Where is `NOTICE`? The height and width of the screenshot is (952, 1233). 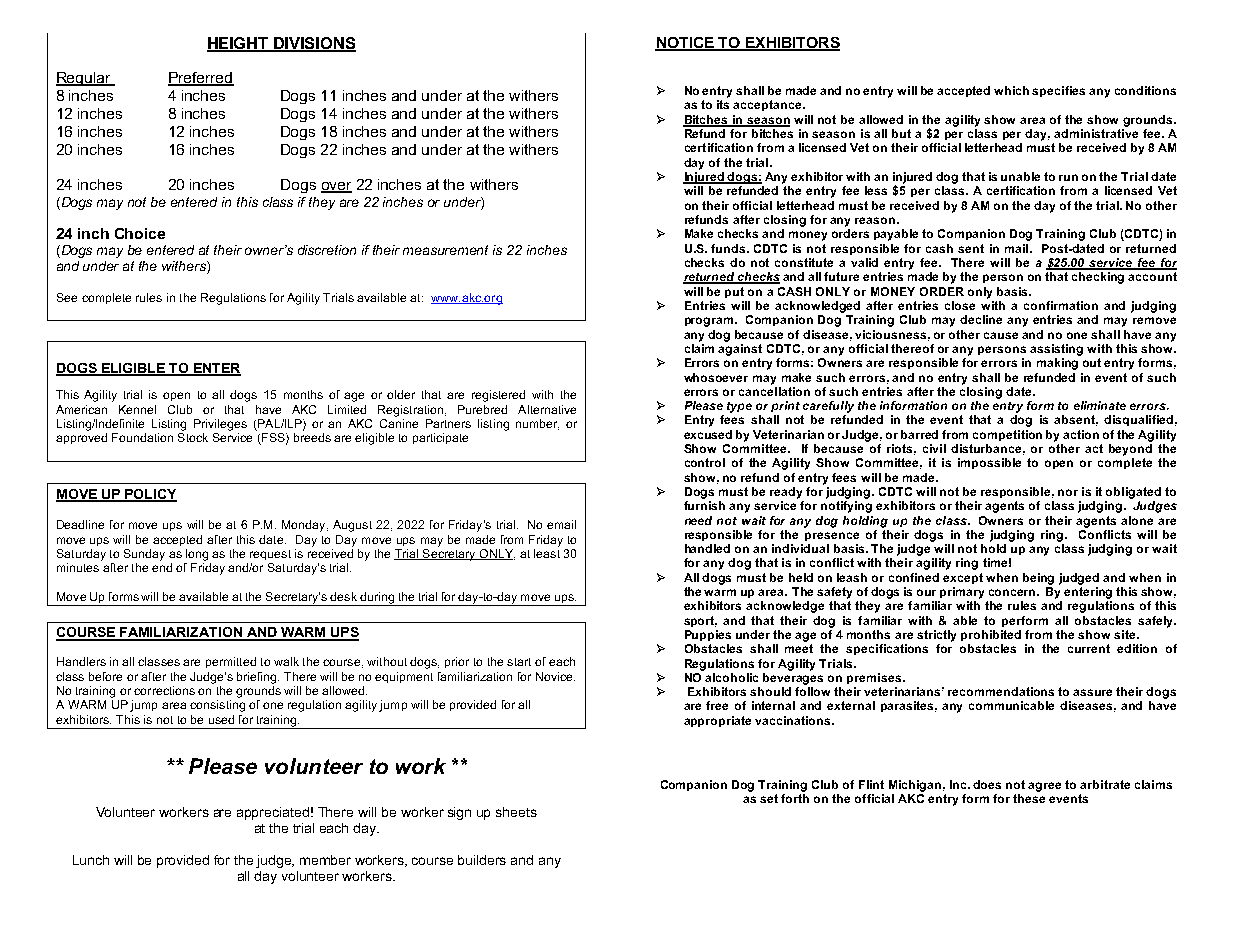 NOTICE is located at coordinates (685, 44).
